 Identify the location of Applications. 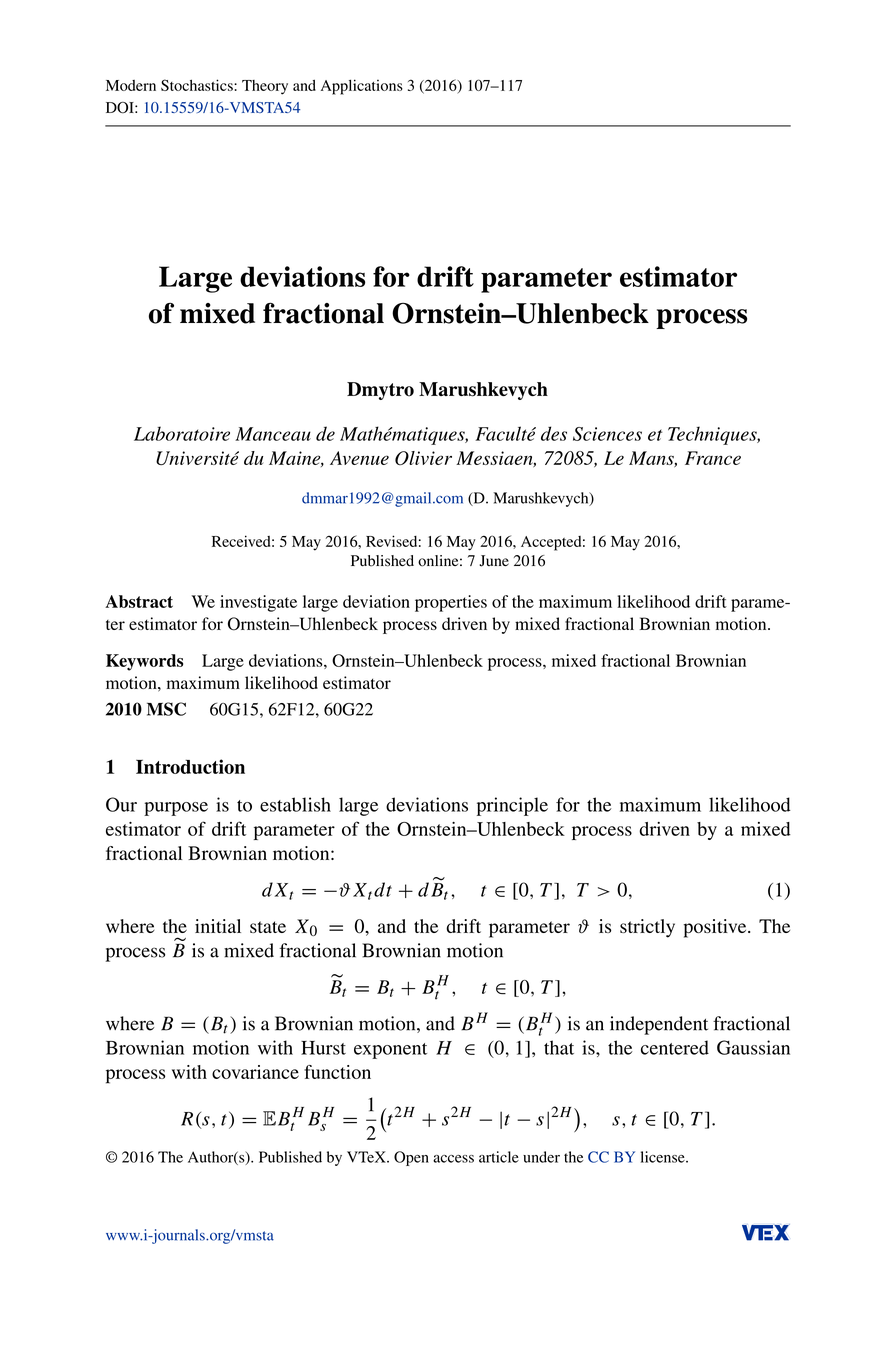
(362, 87).
